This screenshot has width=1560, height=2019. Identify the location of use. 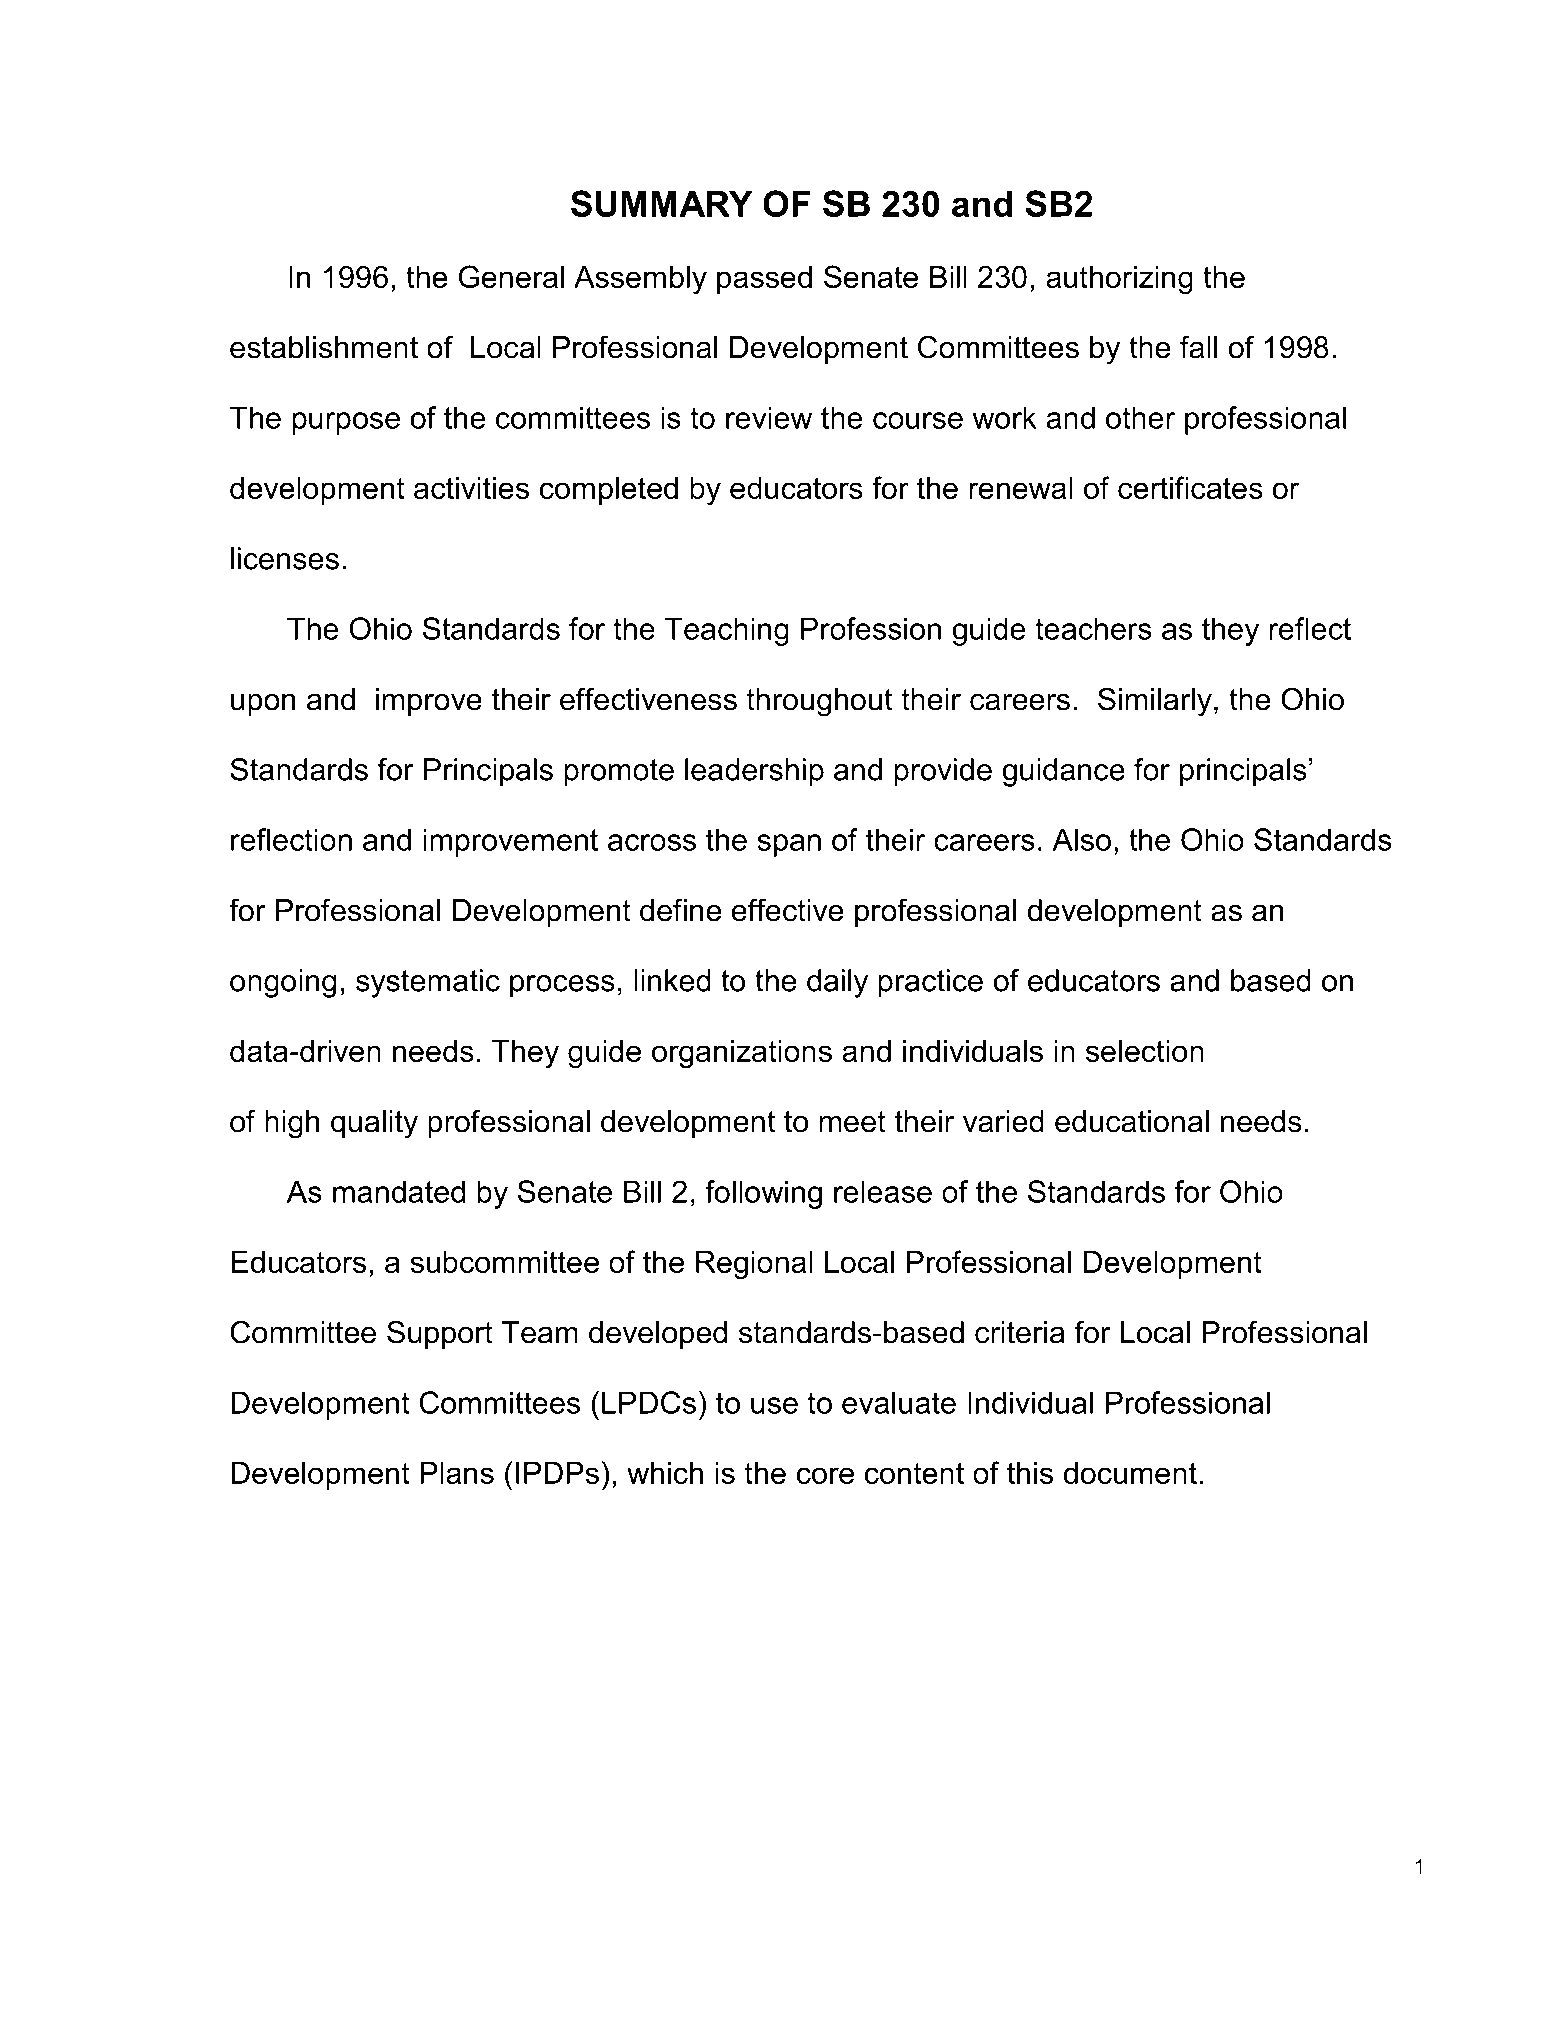
(774, 1405).
